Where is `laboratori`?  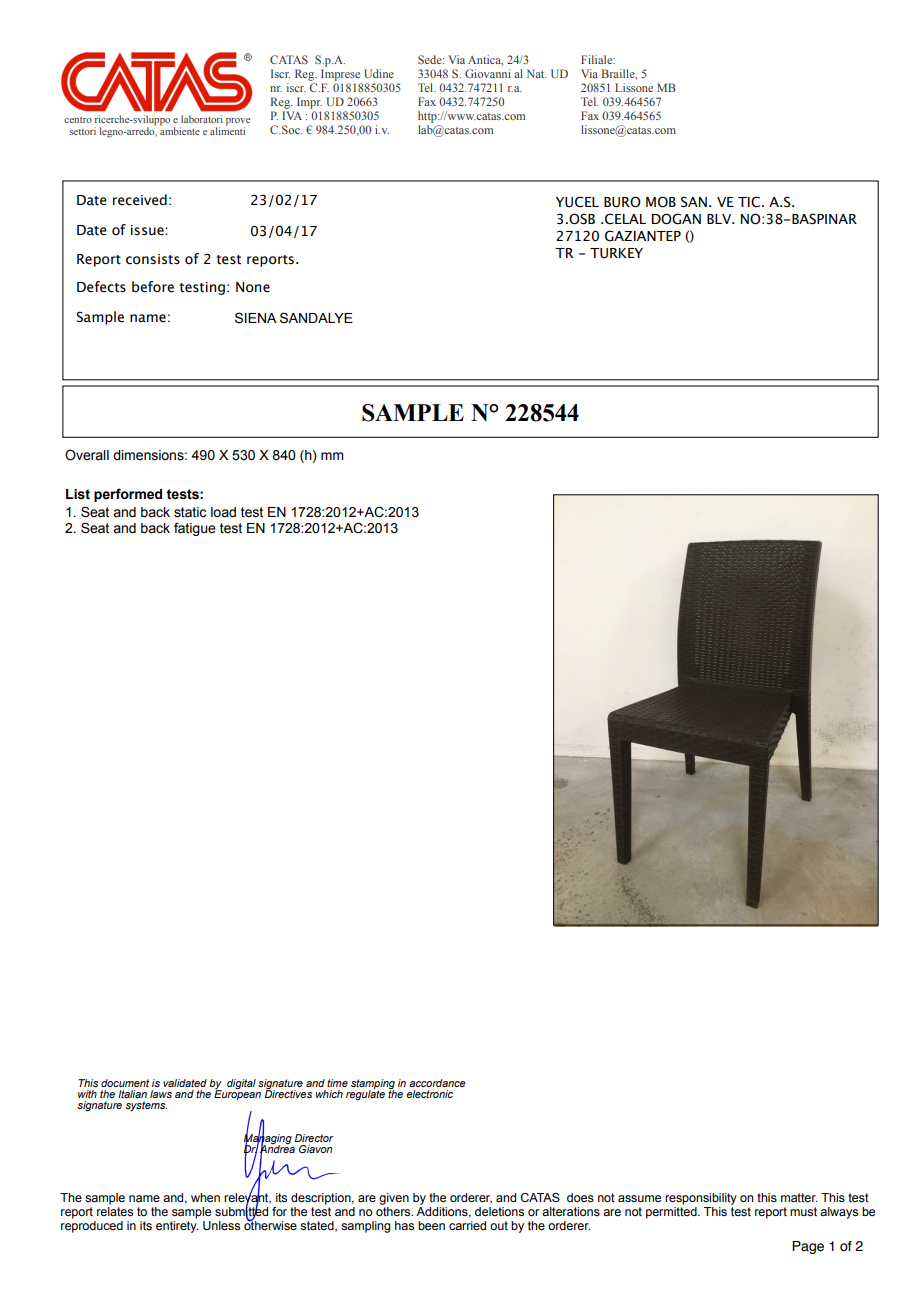 laboratori is located at coordinates (202, 119).
